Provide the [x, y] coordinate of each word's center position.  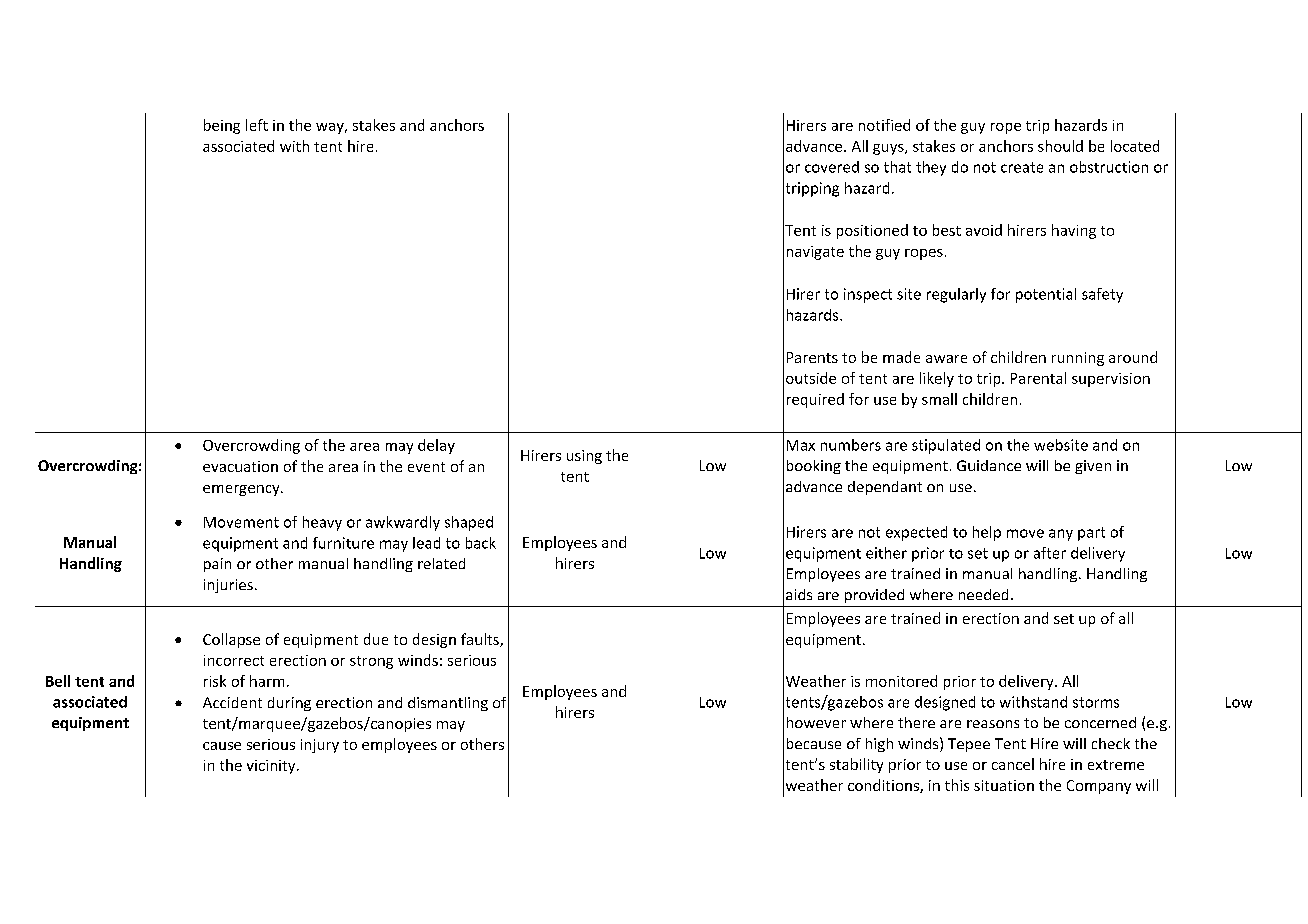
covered [832, 167]
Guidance [989, 465]
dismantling [448, 704]
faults [481, 640]
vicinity [272, 767]
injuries [228, 586]
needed [983, 594]
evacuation [240, 466]
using [584, 457]
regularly [956, 295]
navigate [815, 253]
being [222, 126]
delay [436, 446]
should [1060, 146]
